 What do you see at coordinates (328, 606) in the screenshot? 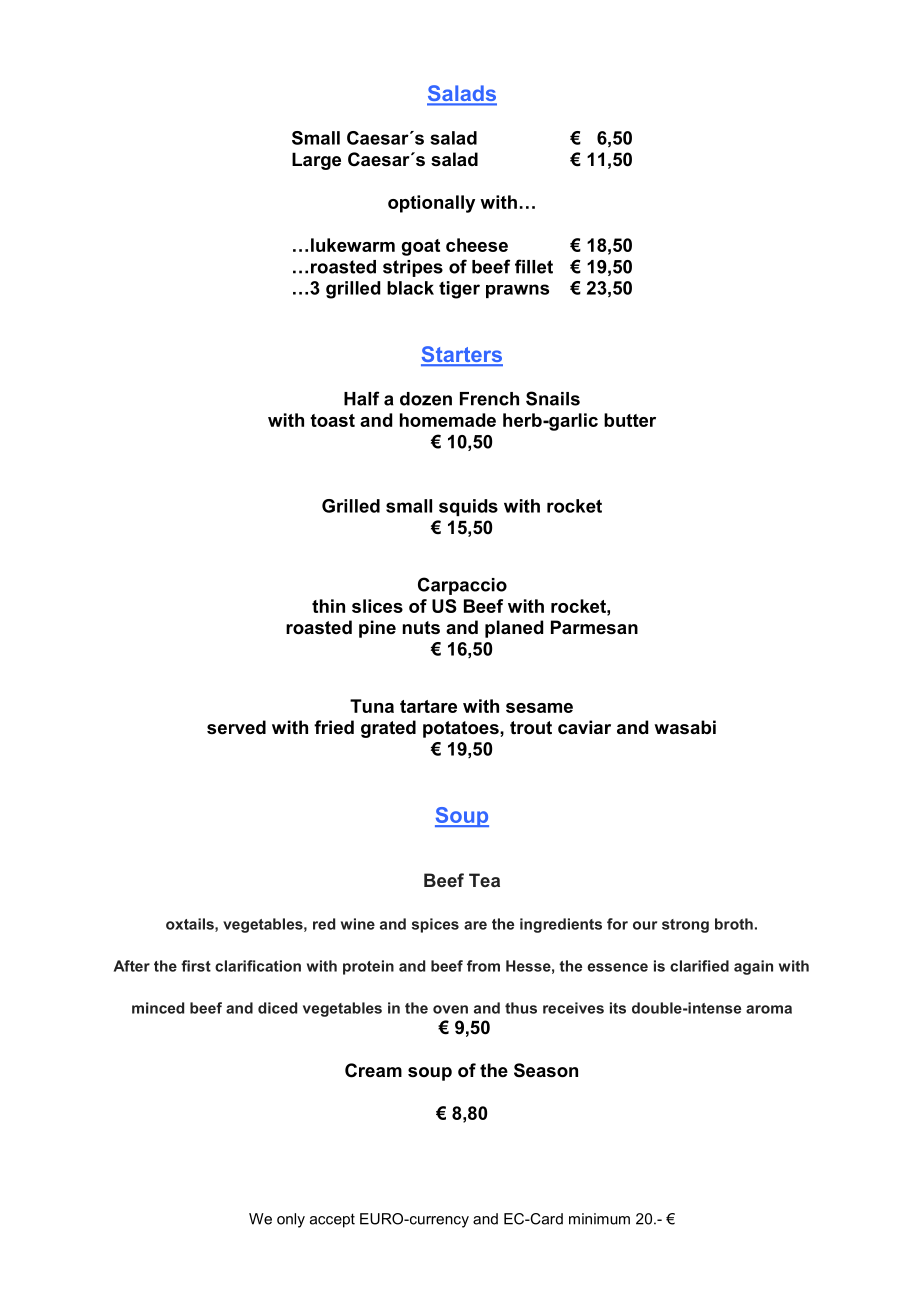
I see `thin` at bounding box center [328, 606].
